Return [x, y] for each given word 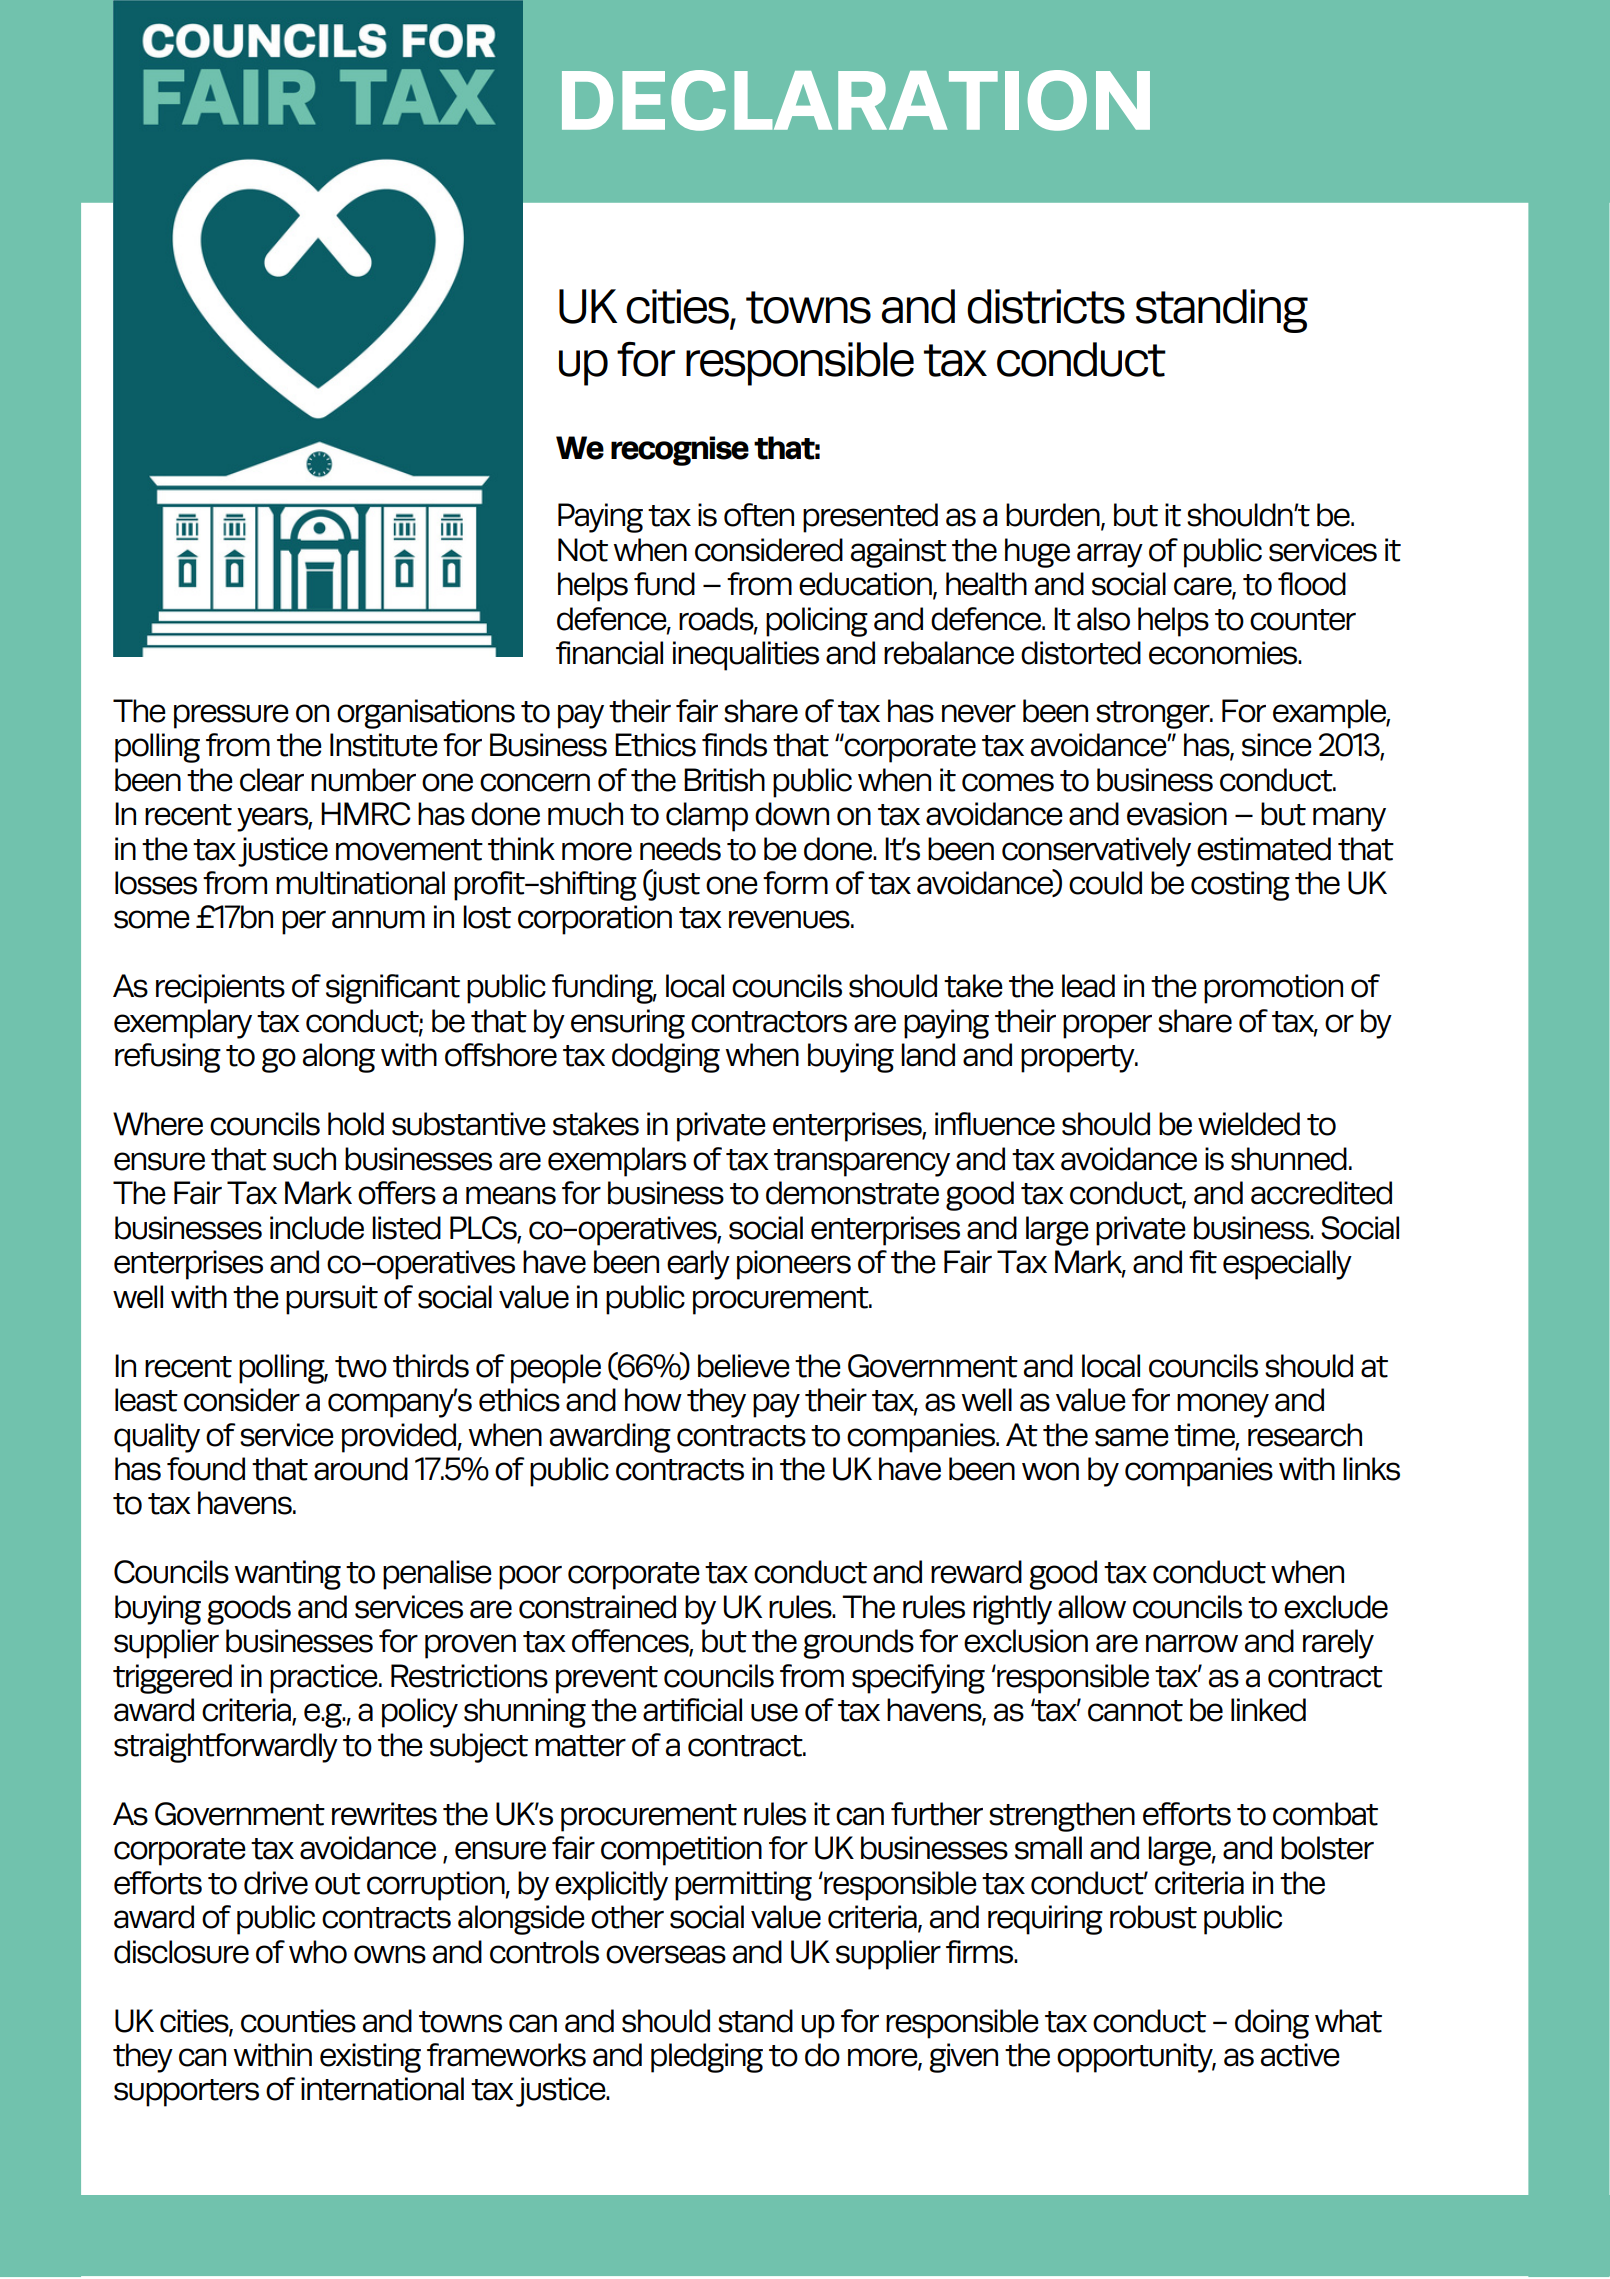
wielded [1249, 1124]
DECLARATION [856, 100]
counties [298, 2021]
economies [1224, 653]
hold [356, 1124]
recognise [680, 451]
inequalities [746, 656]
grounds [858, 1644]
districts [1046, 306]
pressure [231, 716]
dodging [666, 1058]
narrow [1192, 1643]
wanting [287, 1575]
